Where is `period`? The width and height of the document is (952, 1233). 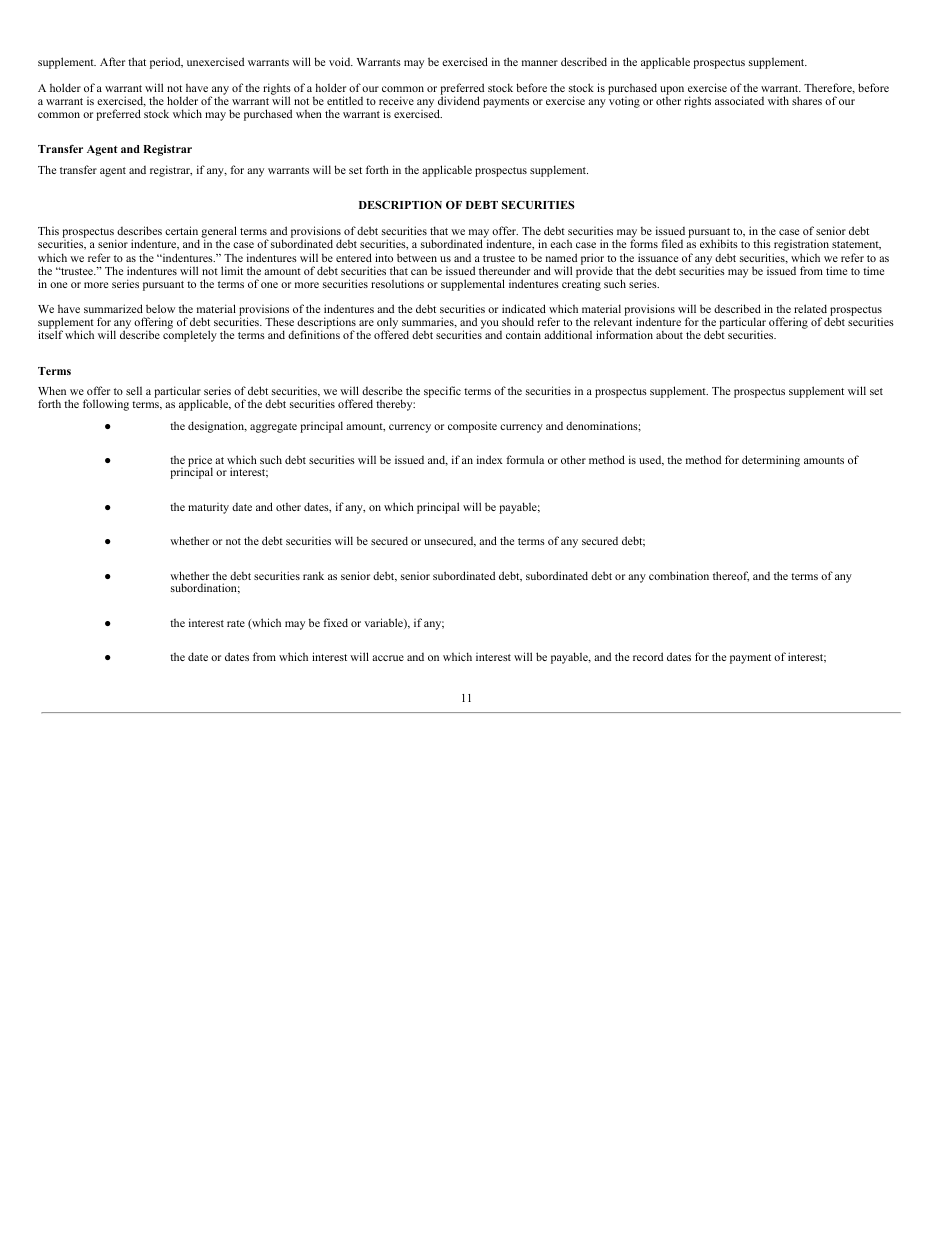 period is located at coordinates (166, 63).
